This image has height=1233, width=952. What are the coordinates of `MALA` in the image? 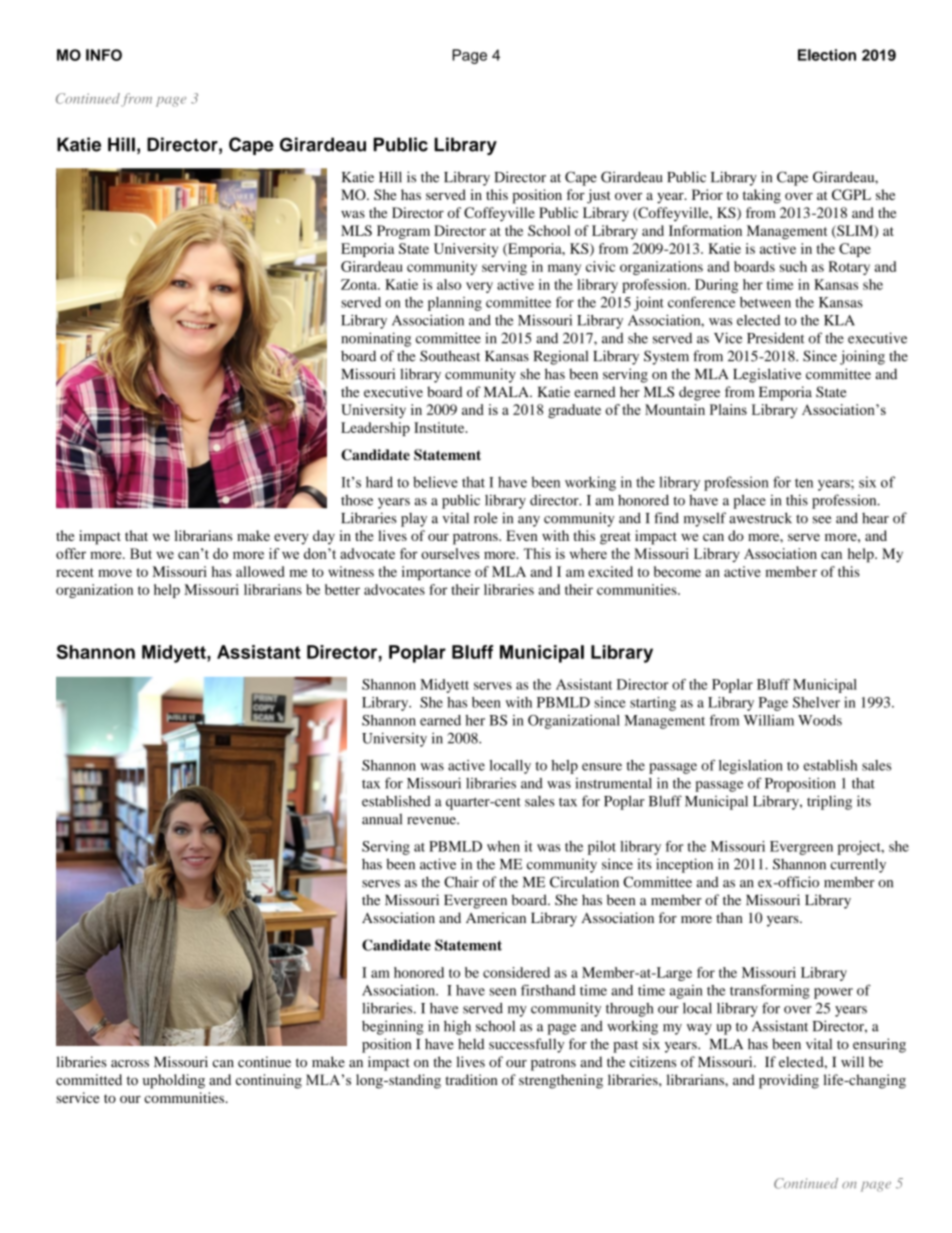 It's located at (507, 391).
